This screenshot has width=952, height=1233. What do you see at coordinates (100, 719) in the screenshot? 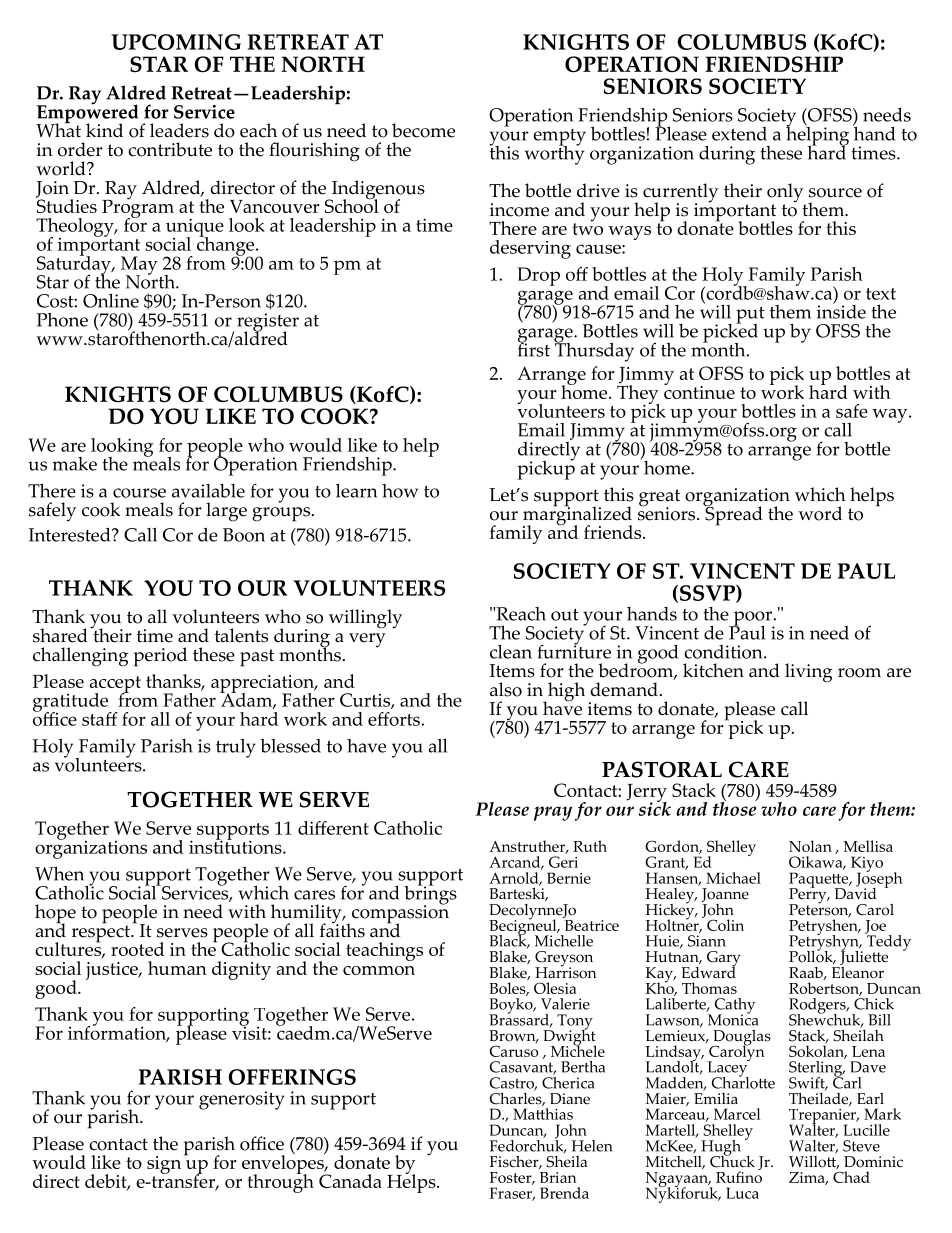
I see `staff` at bounding box center [100, 719].
